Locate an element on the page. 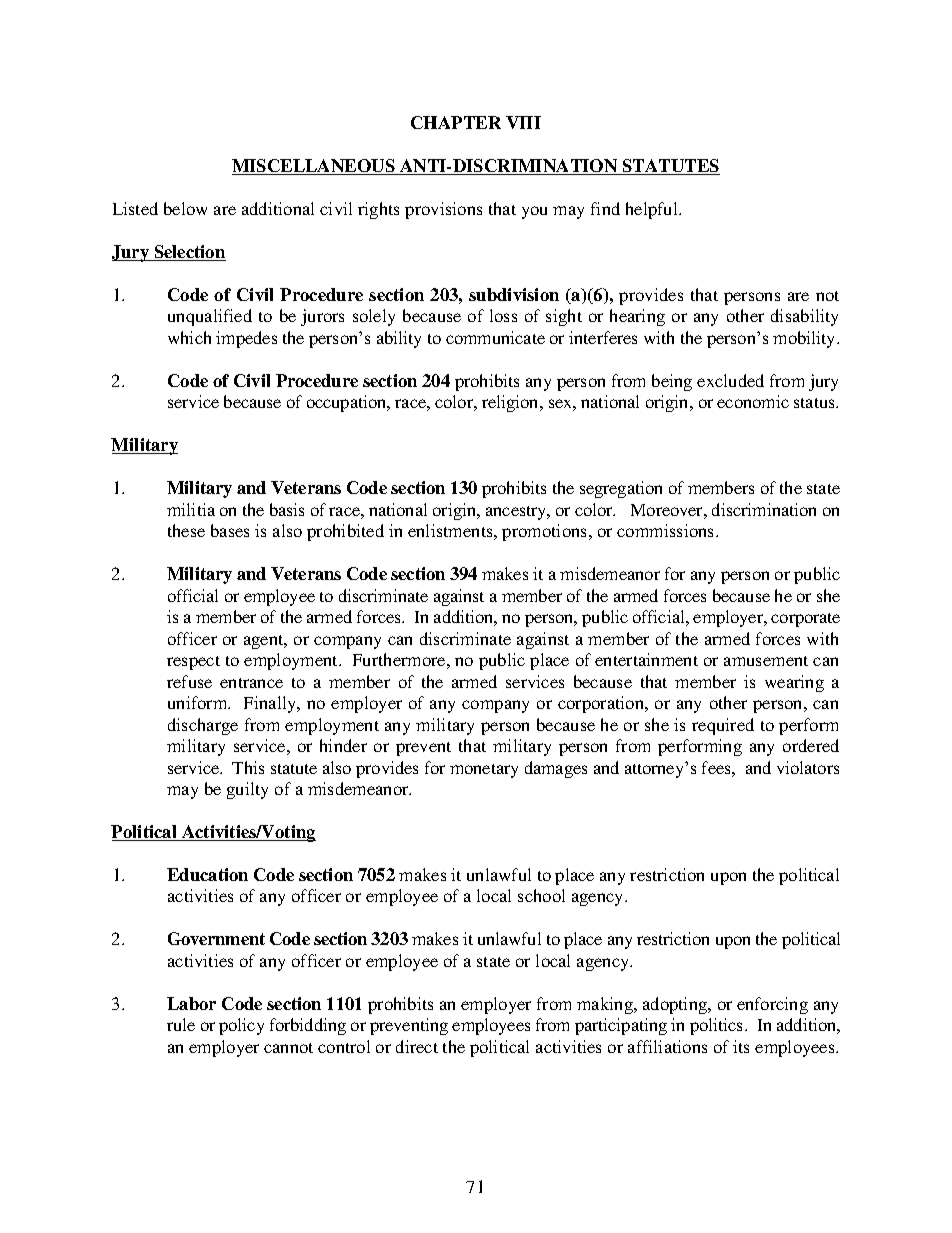  politics is located at coordinates (718, 1026).
